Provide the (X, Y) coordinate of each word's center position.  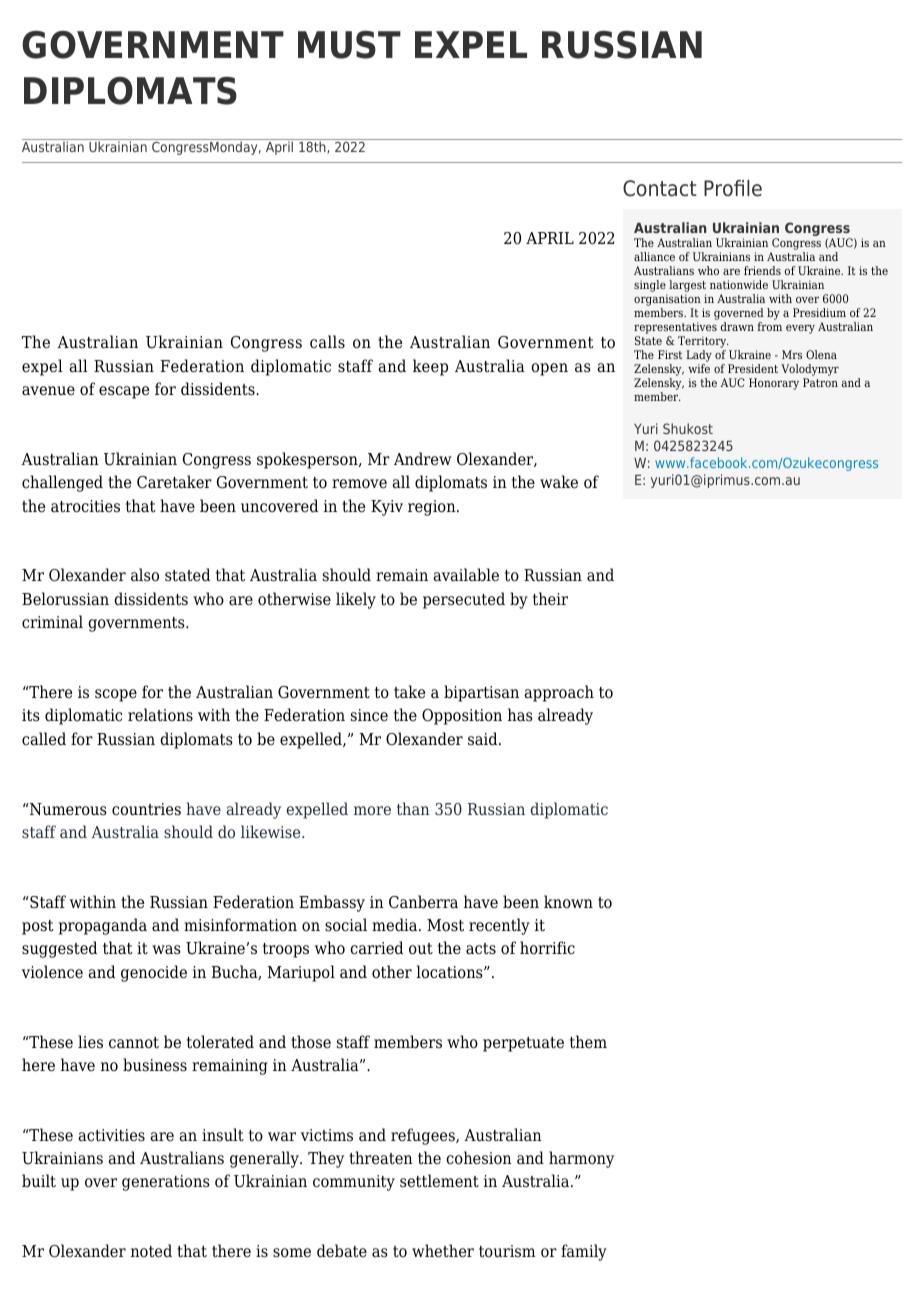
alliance (654, 256)
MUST (349, 45)
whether (443, 1251)
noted (151, 1251)
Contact (660, 188)
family (584, 1252)
